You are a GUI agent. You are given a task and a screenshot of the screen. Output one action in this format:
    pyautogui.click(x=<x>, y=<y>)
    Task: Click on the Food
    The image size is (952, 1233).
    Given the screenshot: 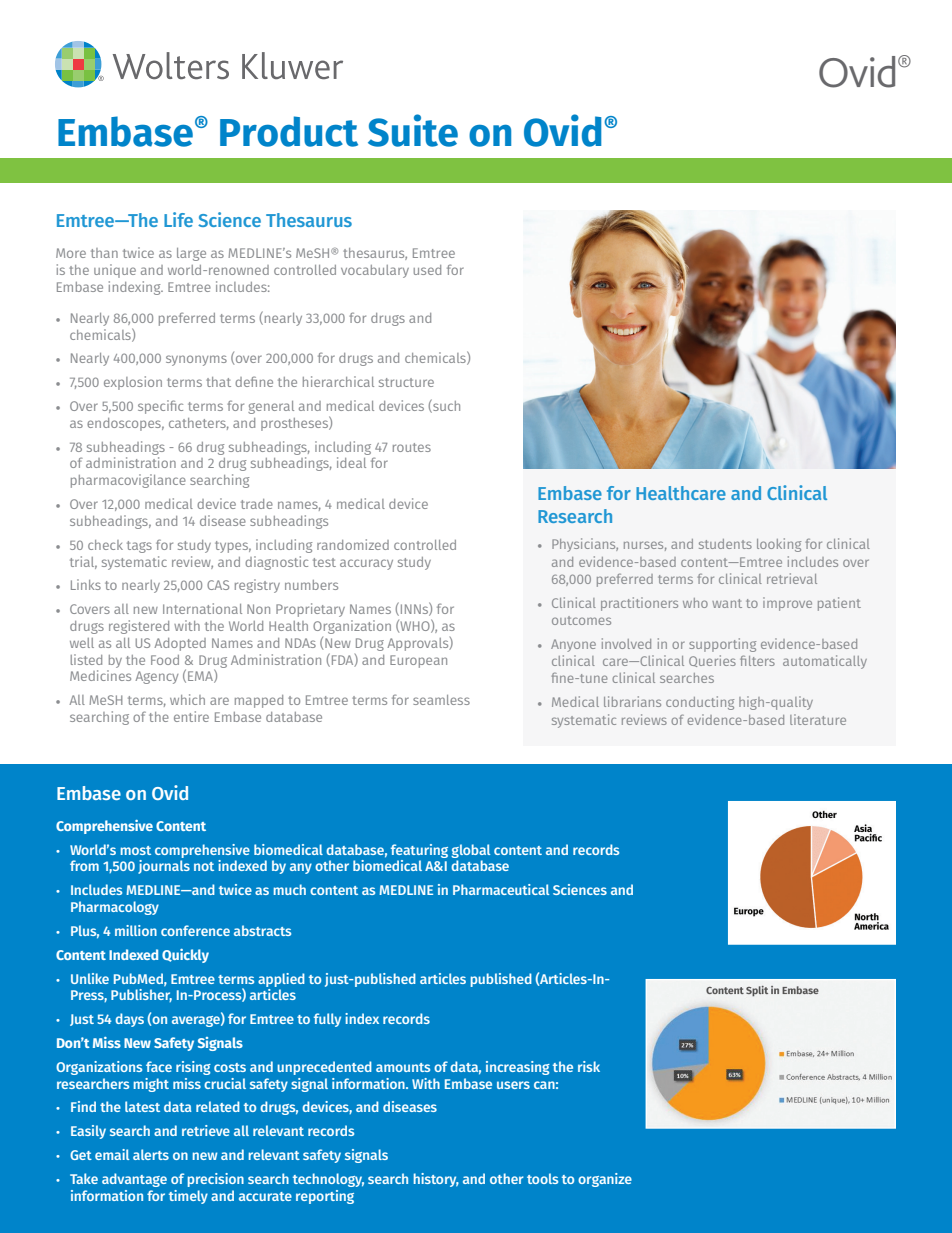 What is the action you would take?
    pyautogui.click(x=165, y=660)
